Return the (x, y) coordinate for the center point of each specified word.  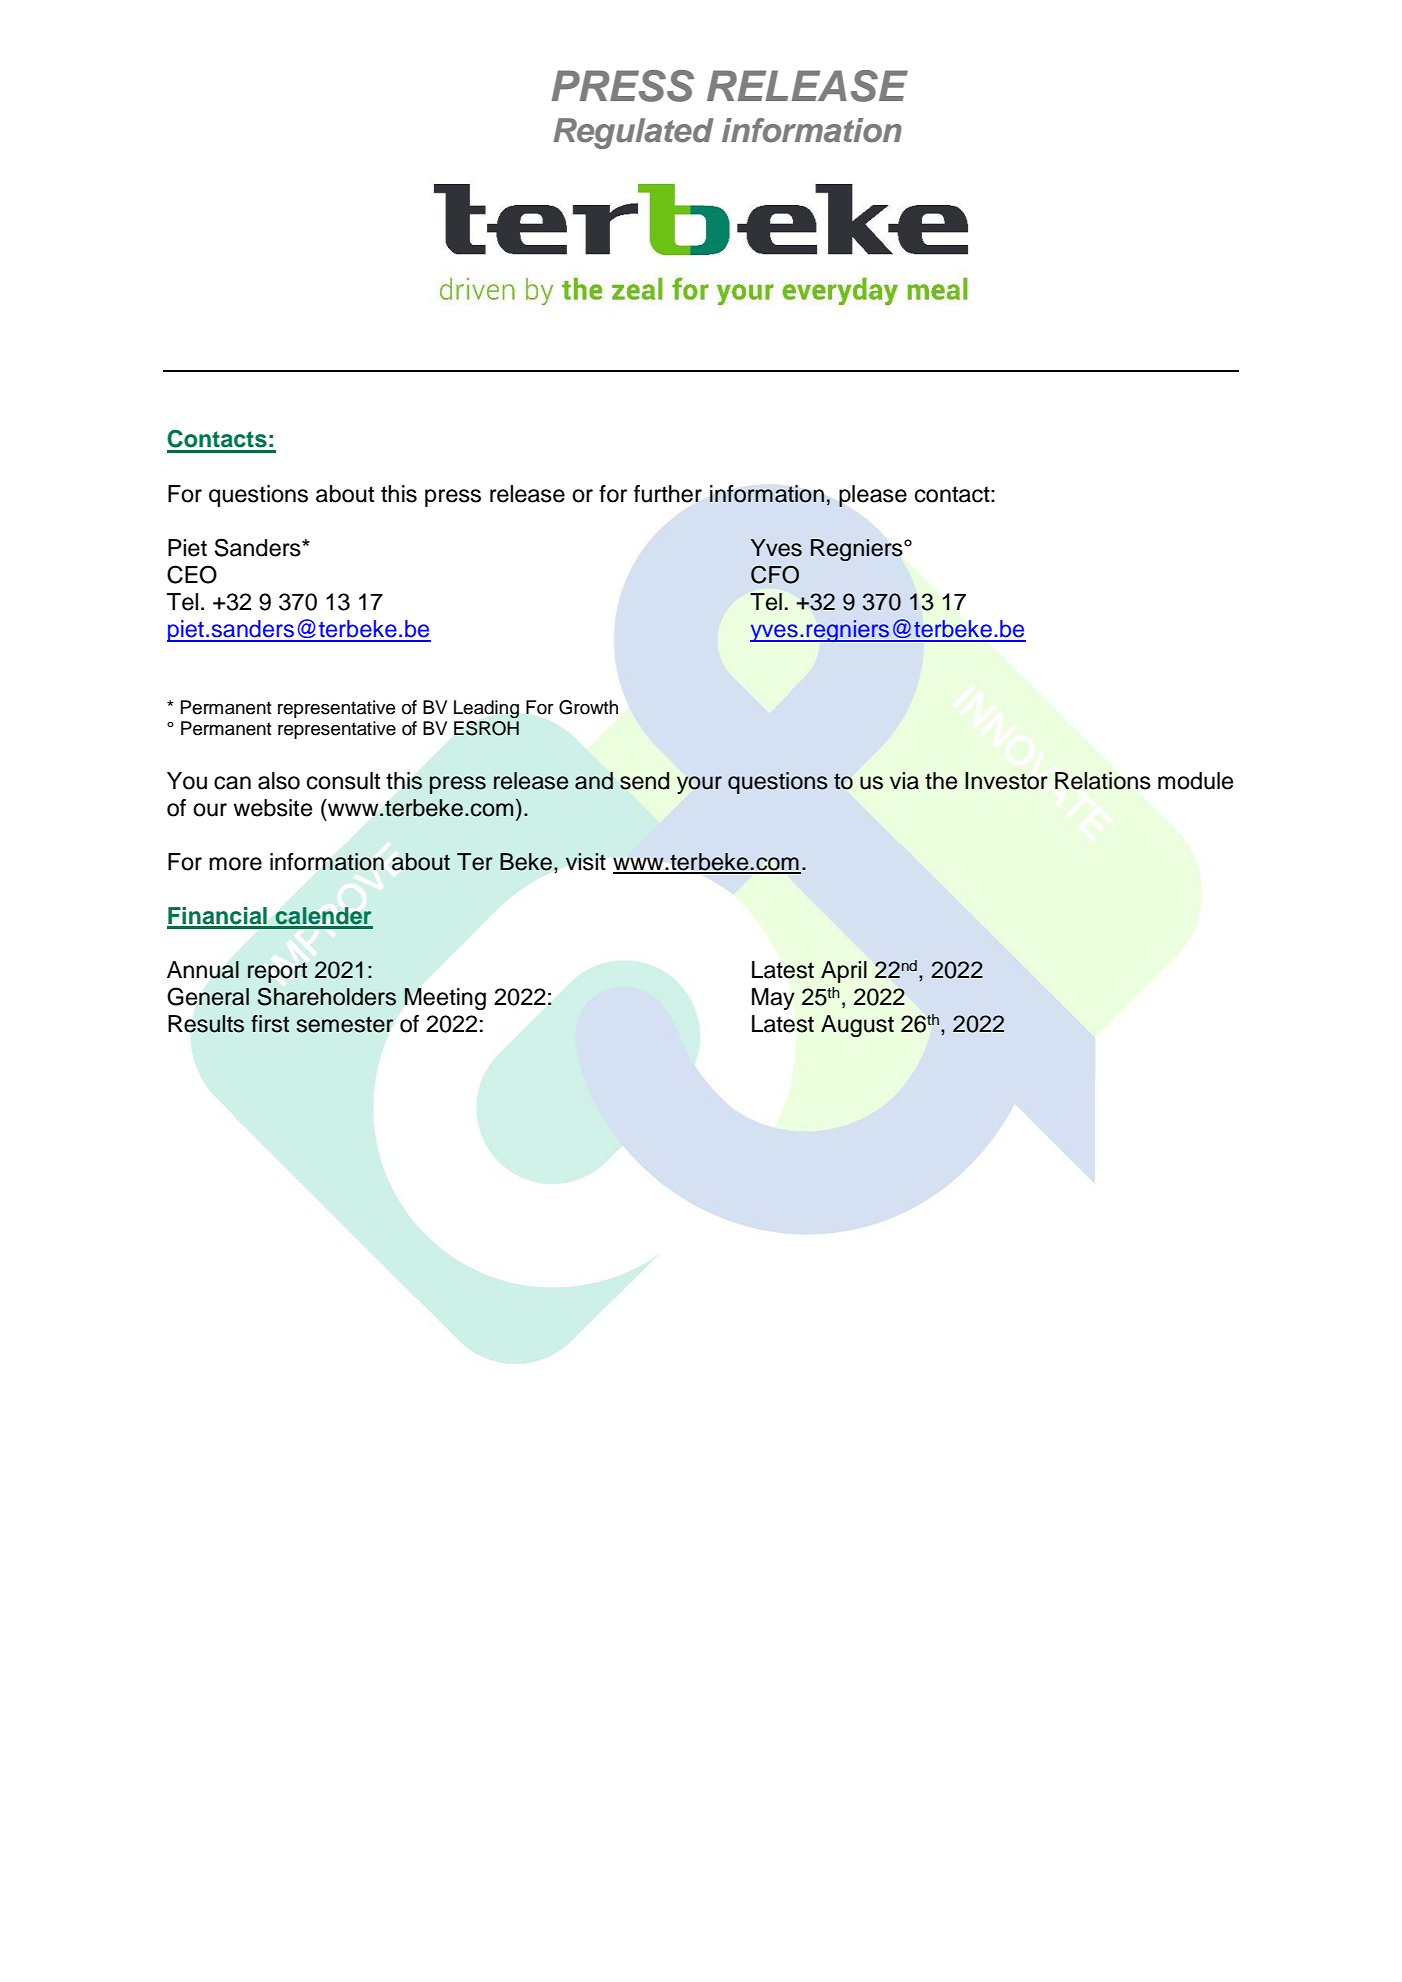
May (773, 999)
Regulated (633, 133)
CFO (775, 574)
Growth (588, 707)
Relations (1103, 781)
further (668, 494)
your (699, 785)
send (644, 781)
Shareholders (327, 996)
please (873, 496)
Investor (1006, 781)
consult (343, 781)
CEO (192, 574)
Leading (486, 709)
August (857, 1026)
